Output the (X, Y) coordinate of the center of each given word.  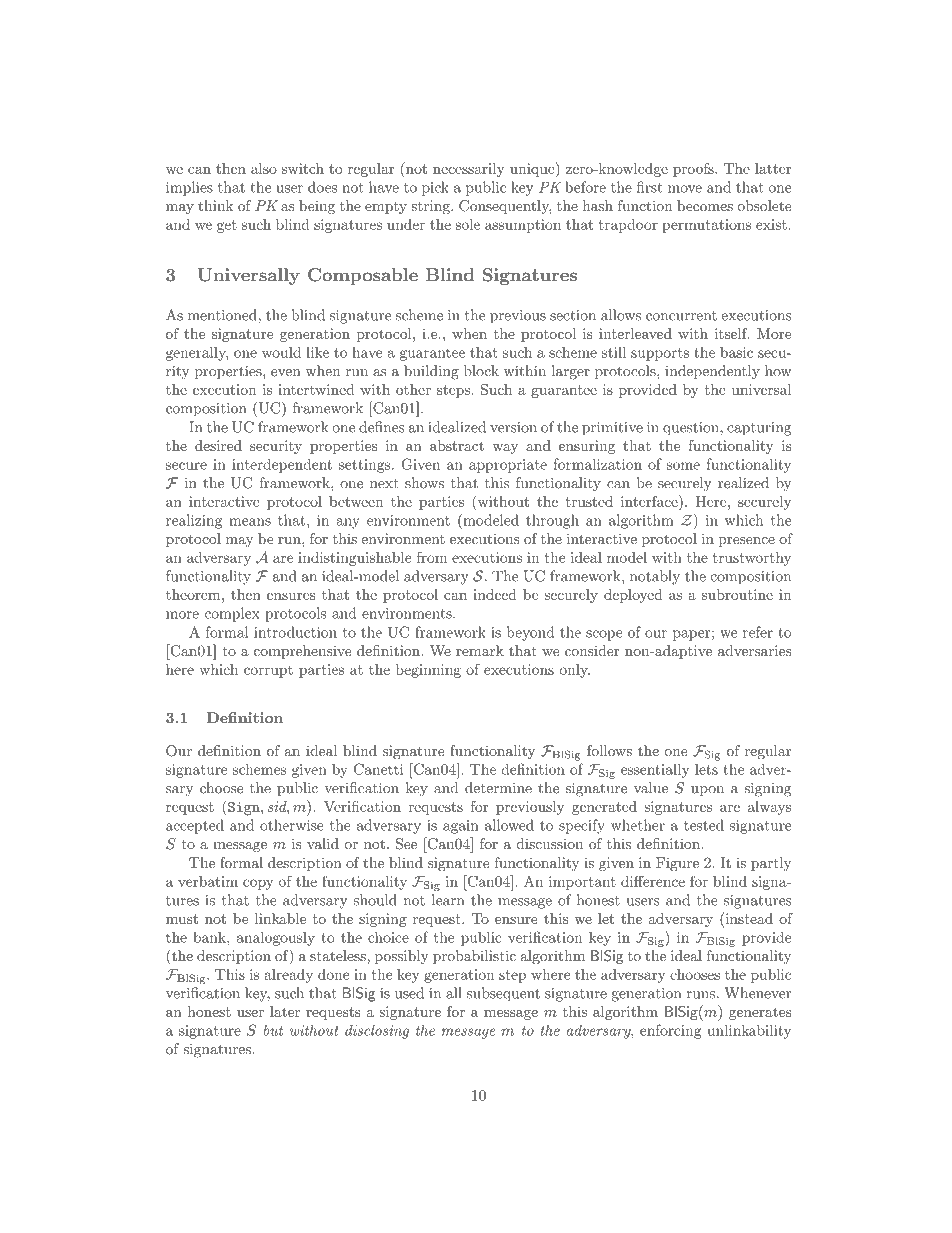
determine (498, 788)
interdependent (282, 465)
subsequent (503, 994)
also (264, 168)
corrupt (268, 671)
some (683, 466)
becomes (705, 205)
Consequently (505, 207)
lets (706, 769)
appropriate (508, 466)
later (285, 1011)
